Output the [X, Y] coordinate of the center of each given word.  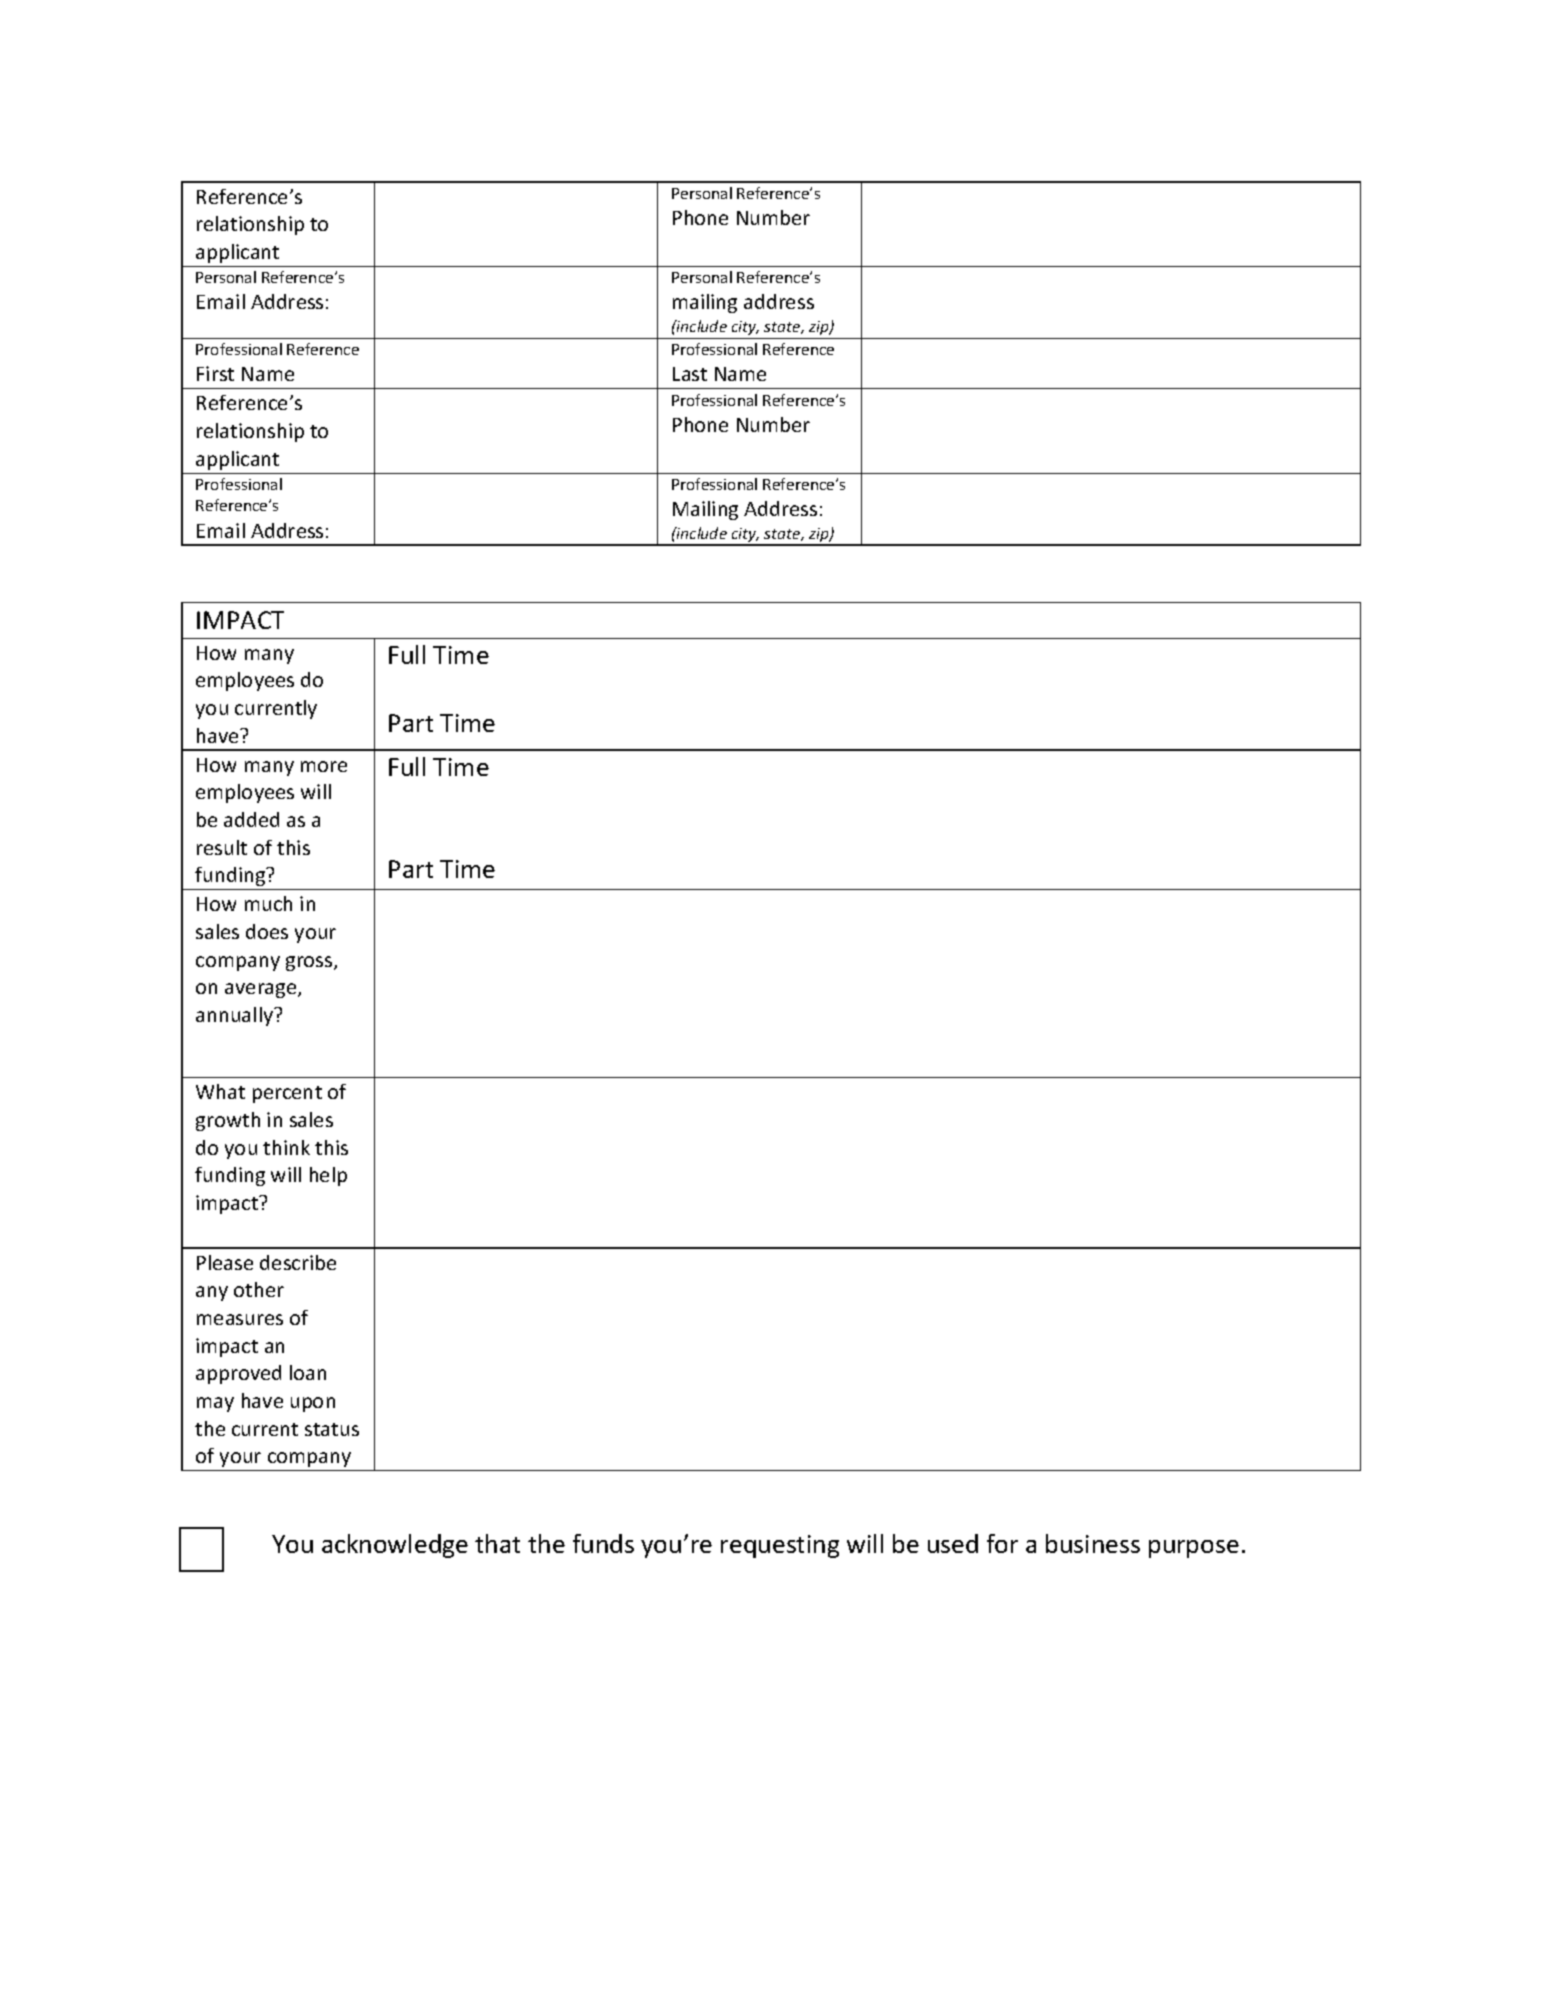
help [328, 1176]
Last [690, 374]
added [251, 819]
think [286, 1147]
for [1002, 1543]
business [1093, 1543]
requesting [780, 1546]
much [268, 903]
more [324, 766]
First [215, 373]
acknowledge [395, 1546]
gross [310, 963]
